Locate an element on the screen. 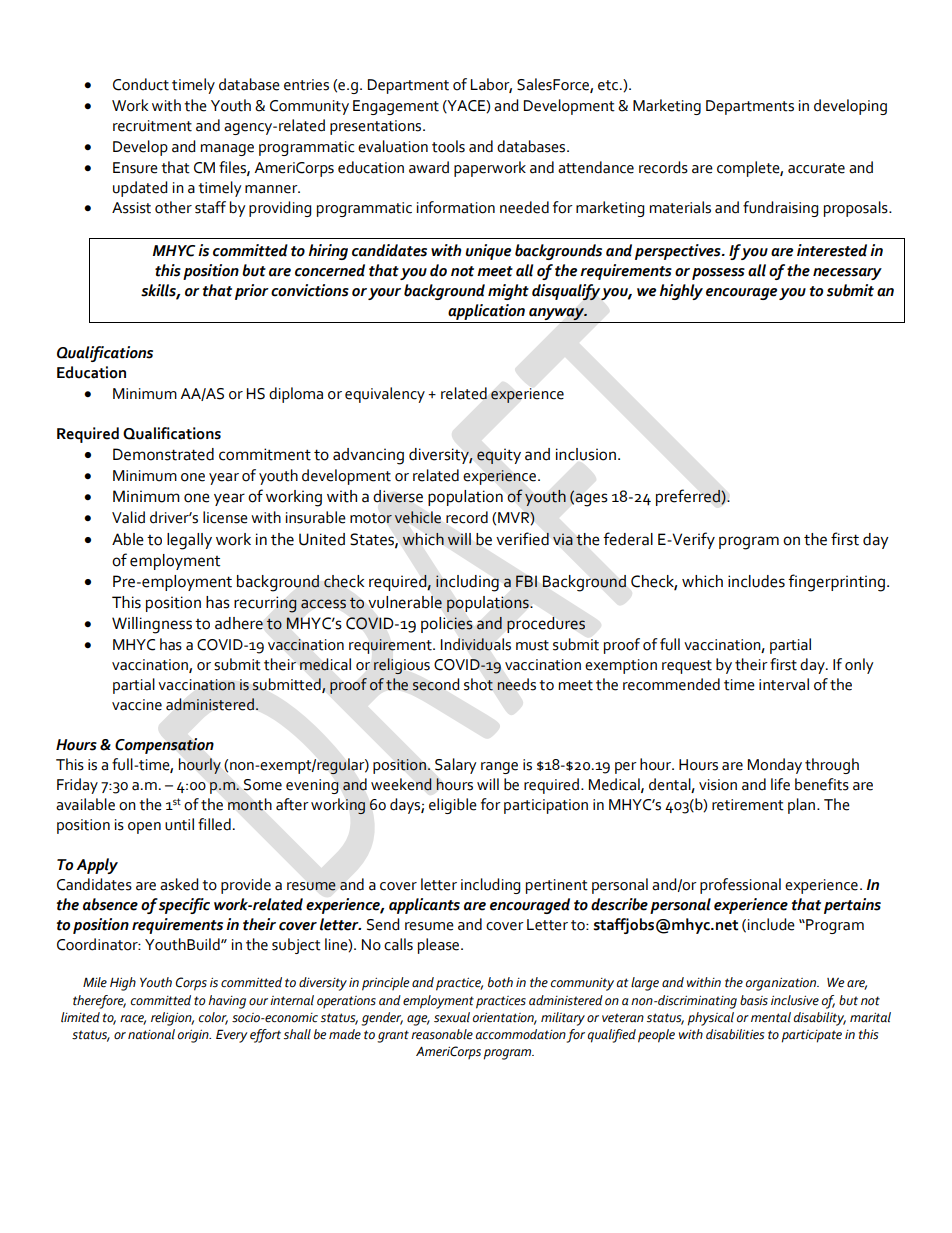  interval is located at coordinates (784, 684).
